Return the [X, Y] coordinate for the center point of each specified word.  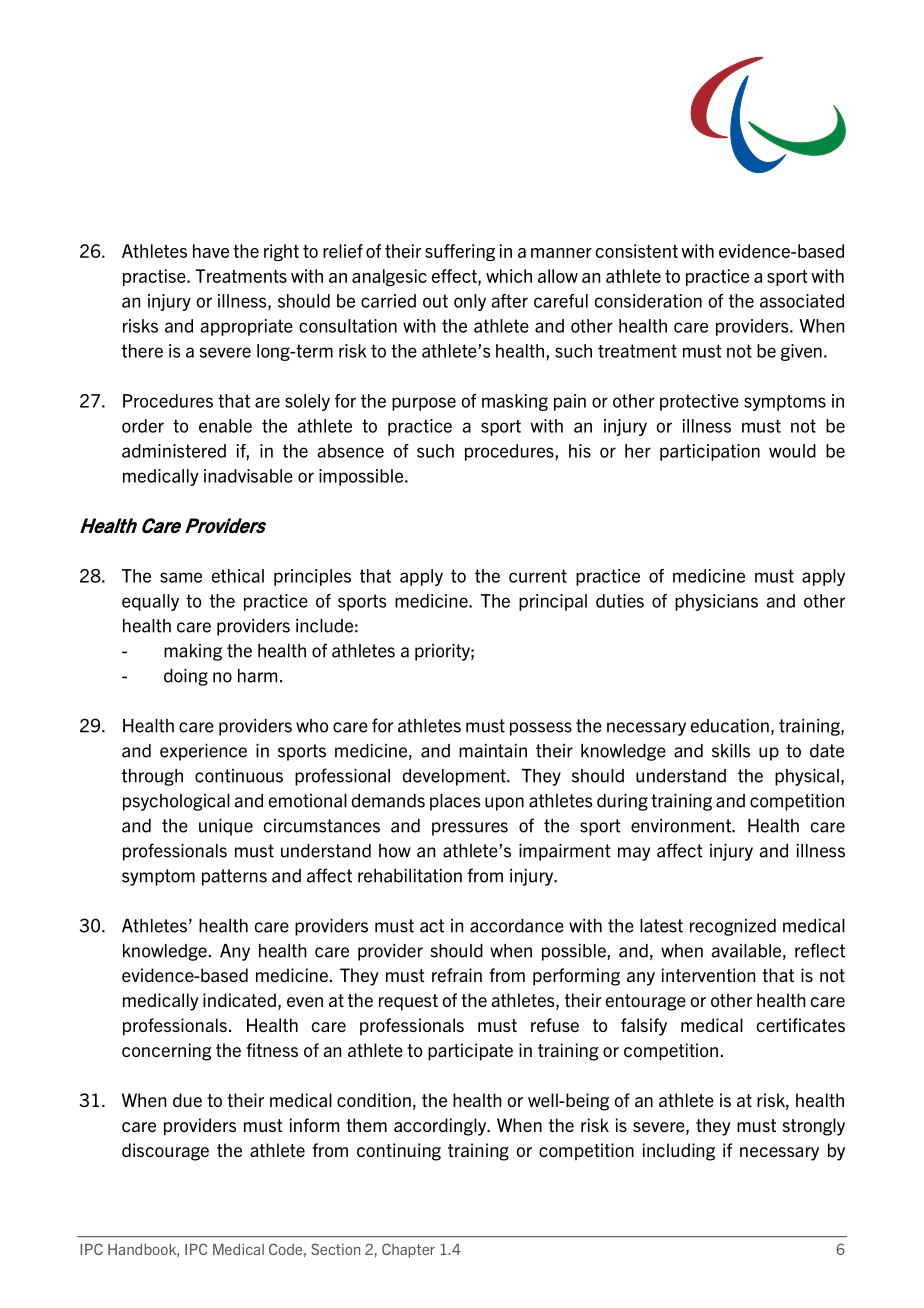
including [679, 1152]
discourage [165, 1152]
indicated [239, 1000]
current [538, 576]
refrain [457, 975]
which [509, 276]
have [211, 251]
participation [710, 452]
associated [802, 301]
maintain [493, 751]
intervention [708, 975]
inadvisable [248, 476]
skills [731, 751]
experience [203, 752]
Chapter [408, 1250]
